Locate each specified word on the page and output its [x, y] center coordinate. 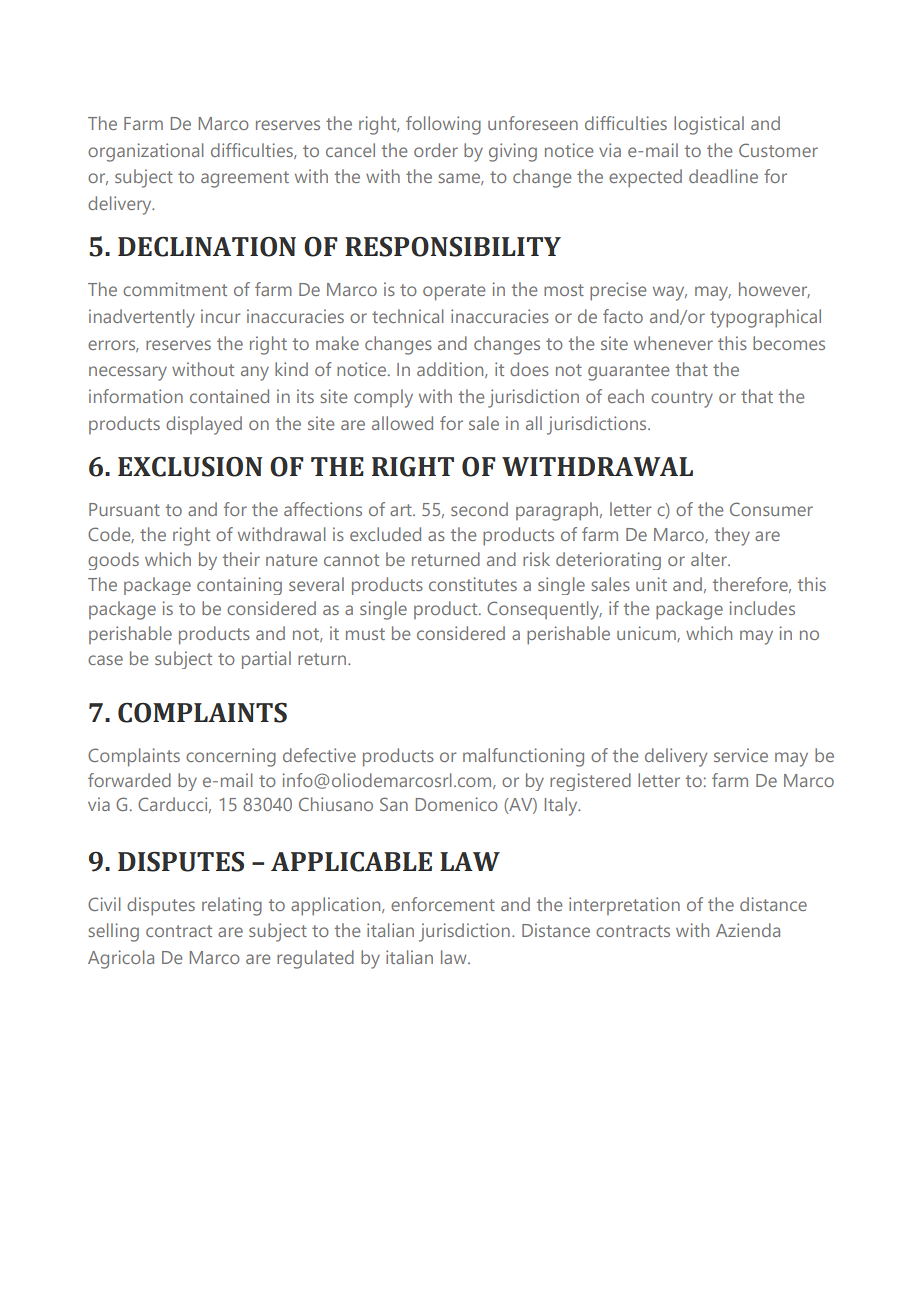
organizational [145, 152]
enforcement [443, 904]
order [436, 150]
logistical [709, 125]
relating [232, 906]
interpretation [624, 906]
